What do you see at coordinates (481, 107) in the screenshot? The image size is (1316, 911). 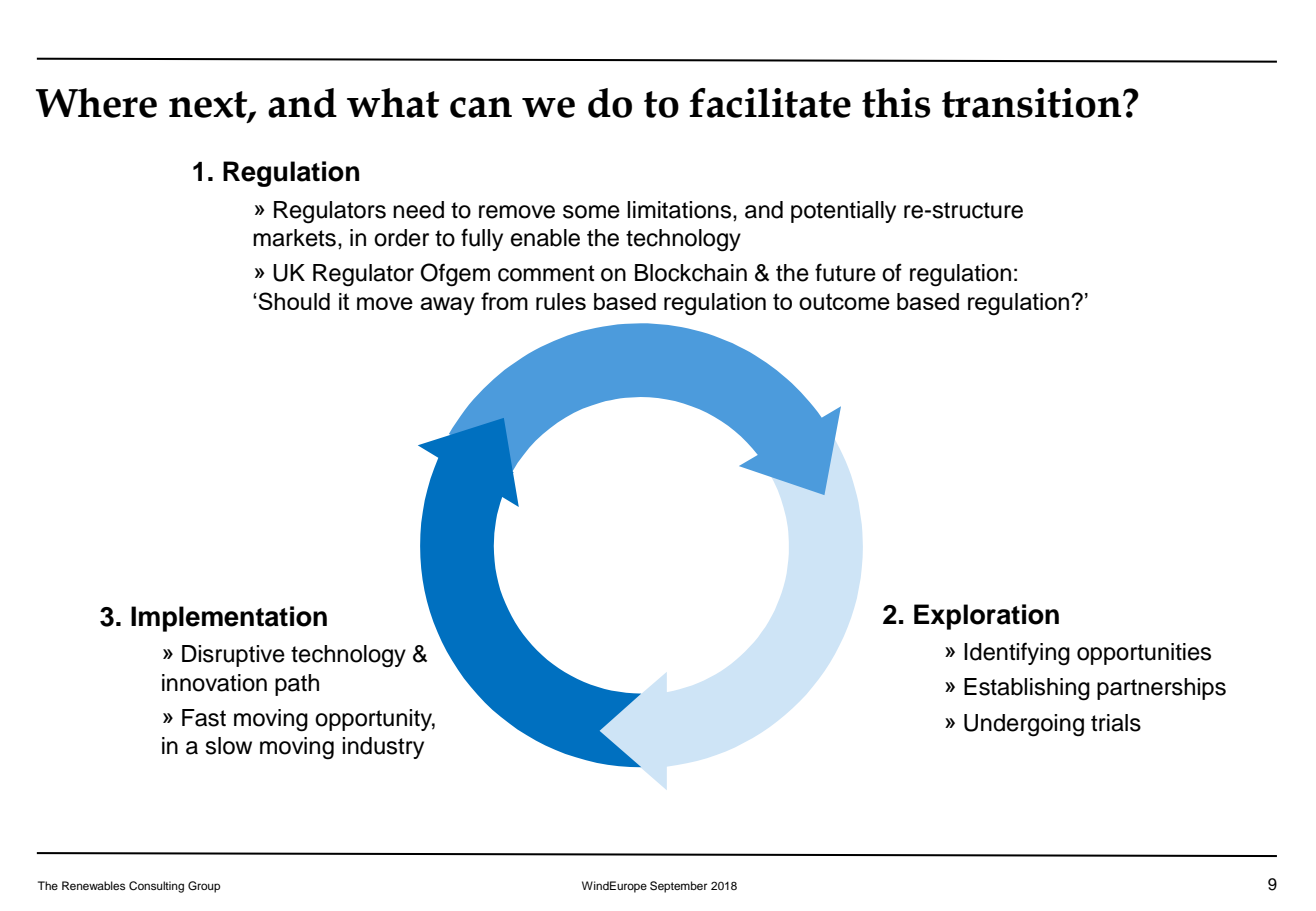 I see `can` at bounding box center [481, 107].
